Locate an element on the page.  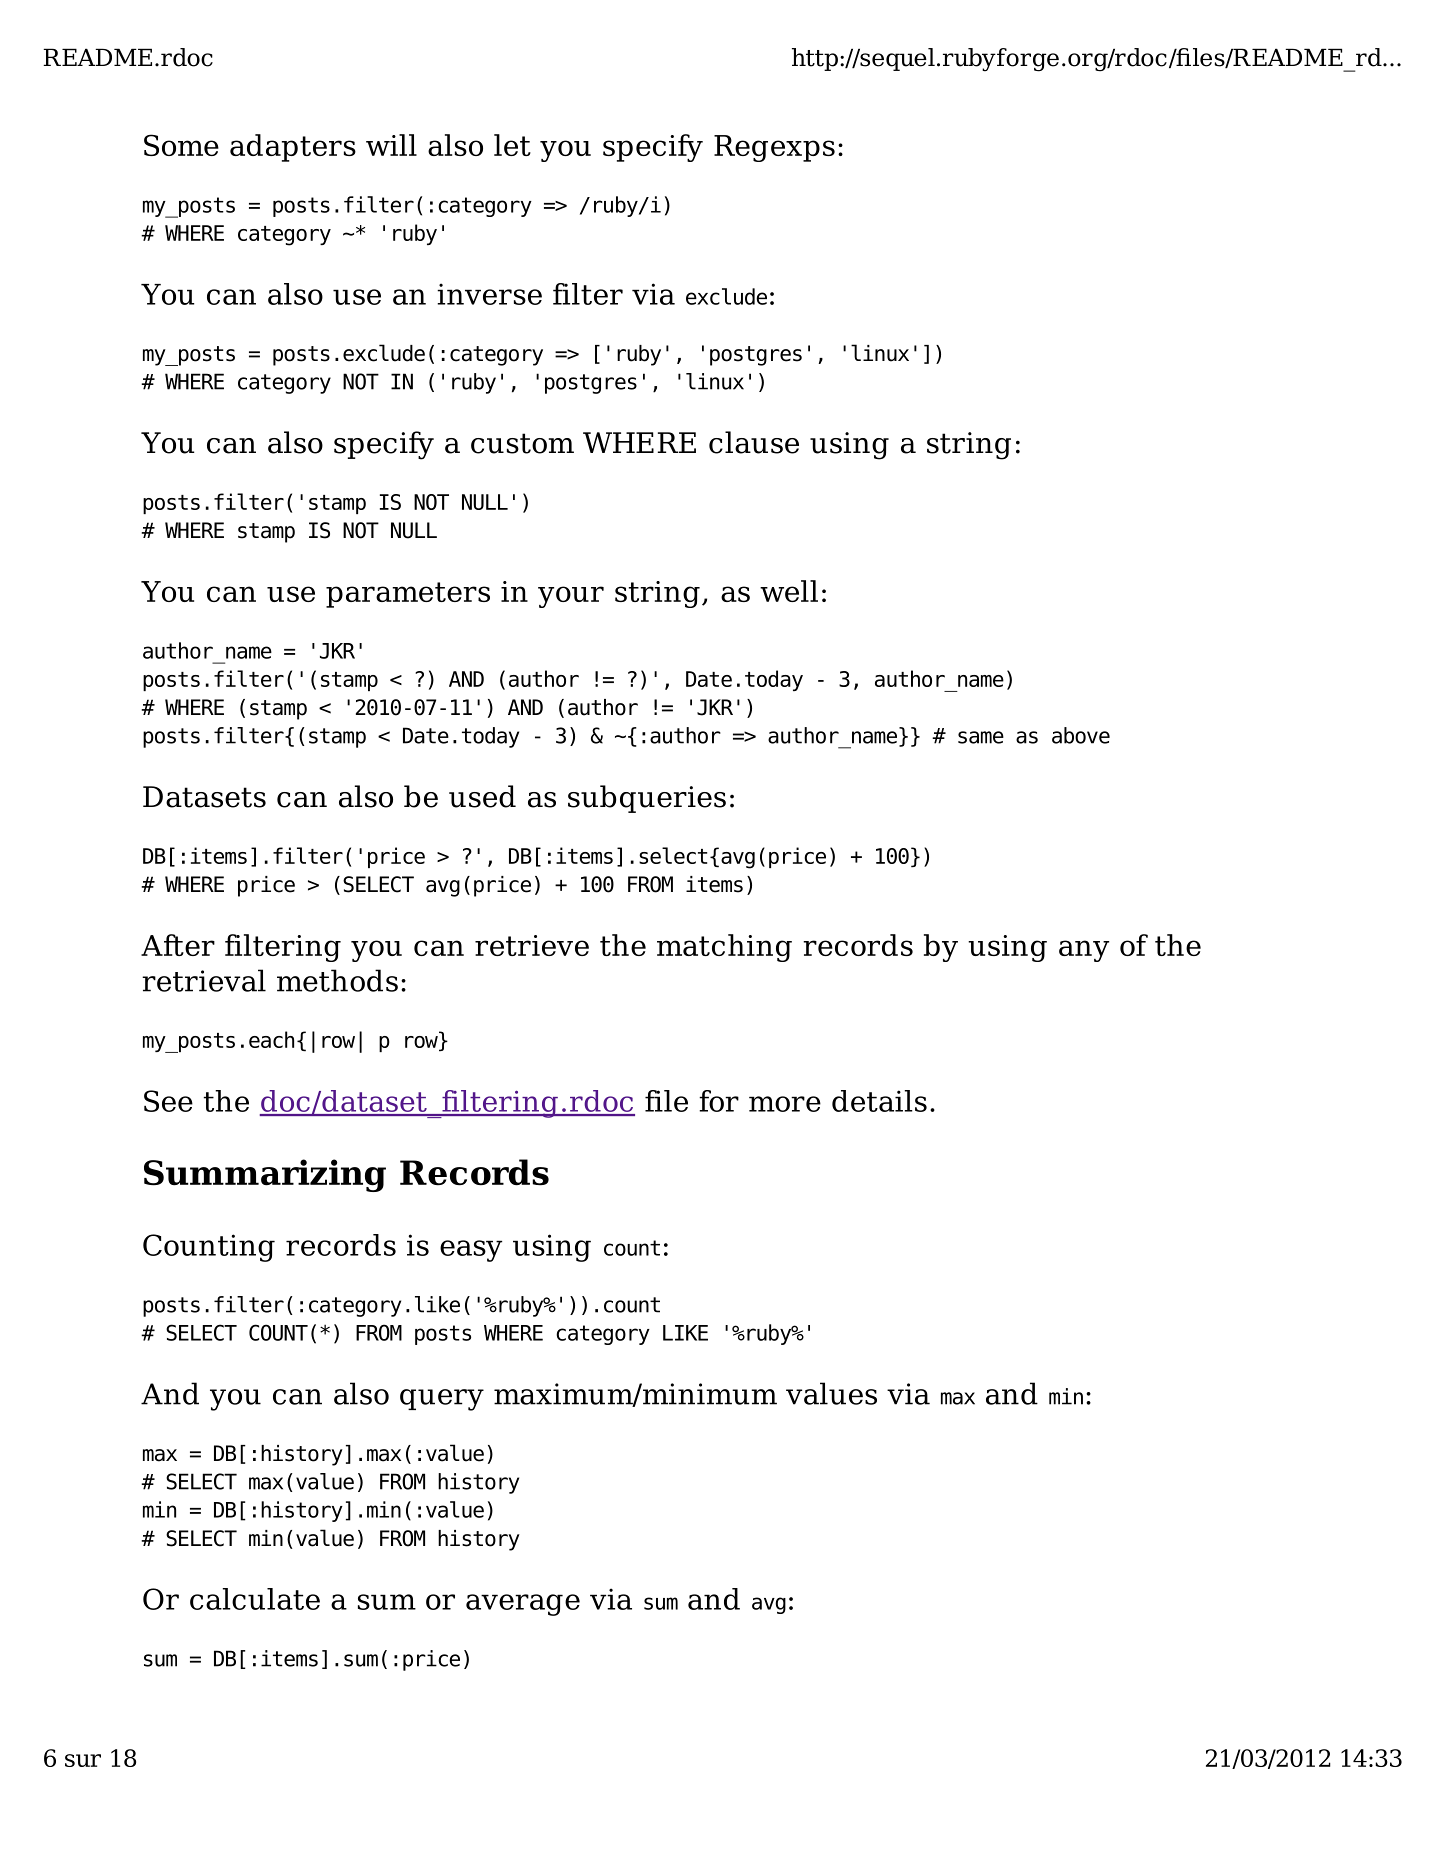
Summarizing is located at coordinates (265, 1175).
